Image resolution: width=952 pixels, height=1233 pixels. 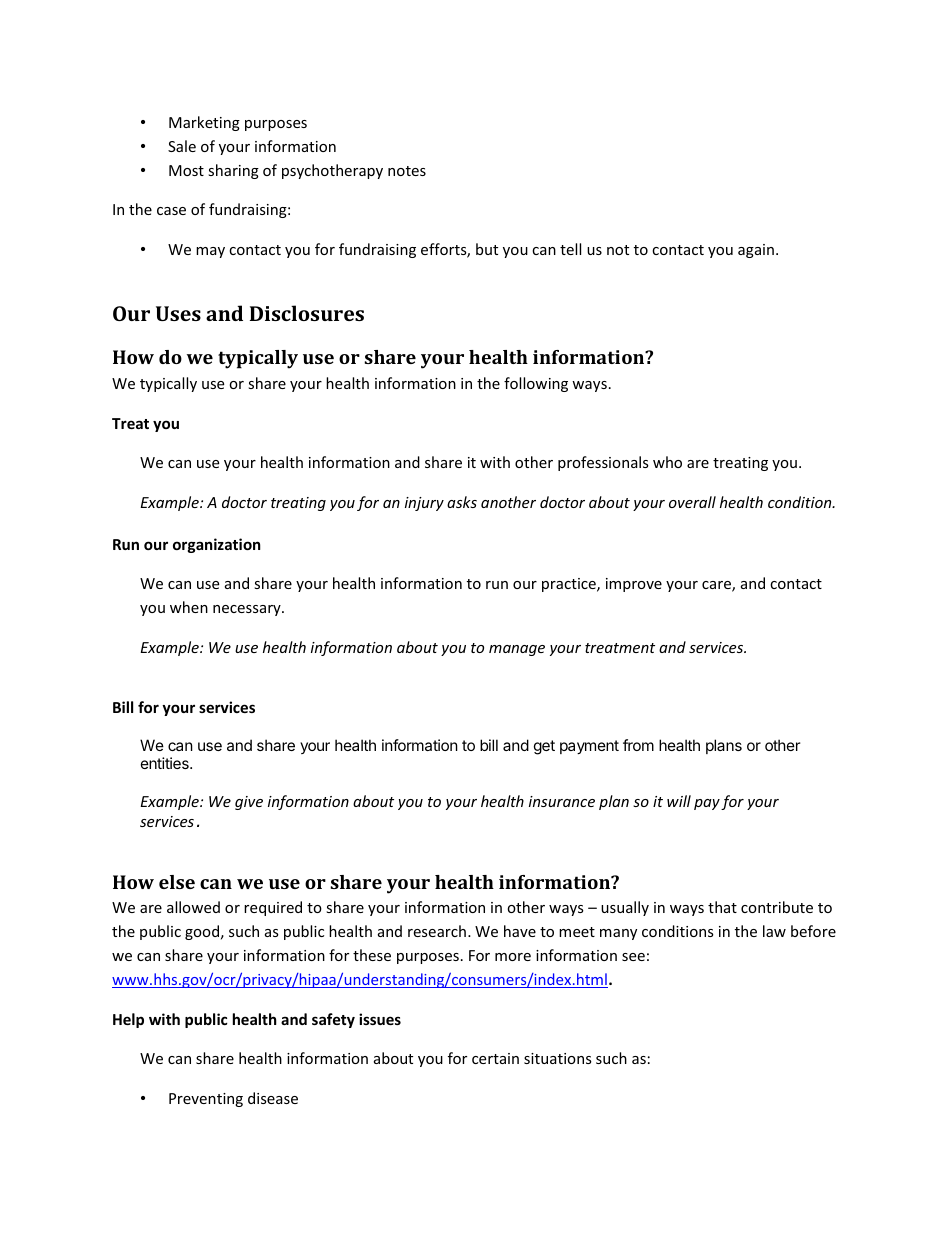 What do you see at coordinates (206, 1100) in the screenshot?
I see `Preventing` at bounding box center [206, 1100].
